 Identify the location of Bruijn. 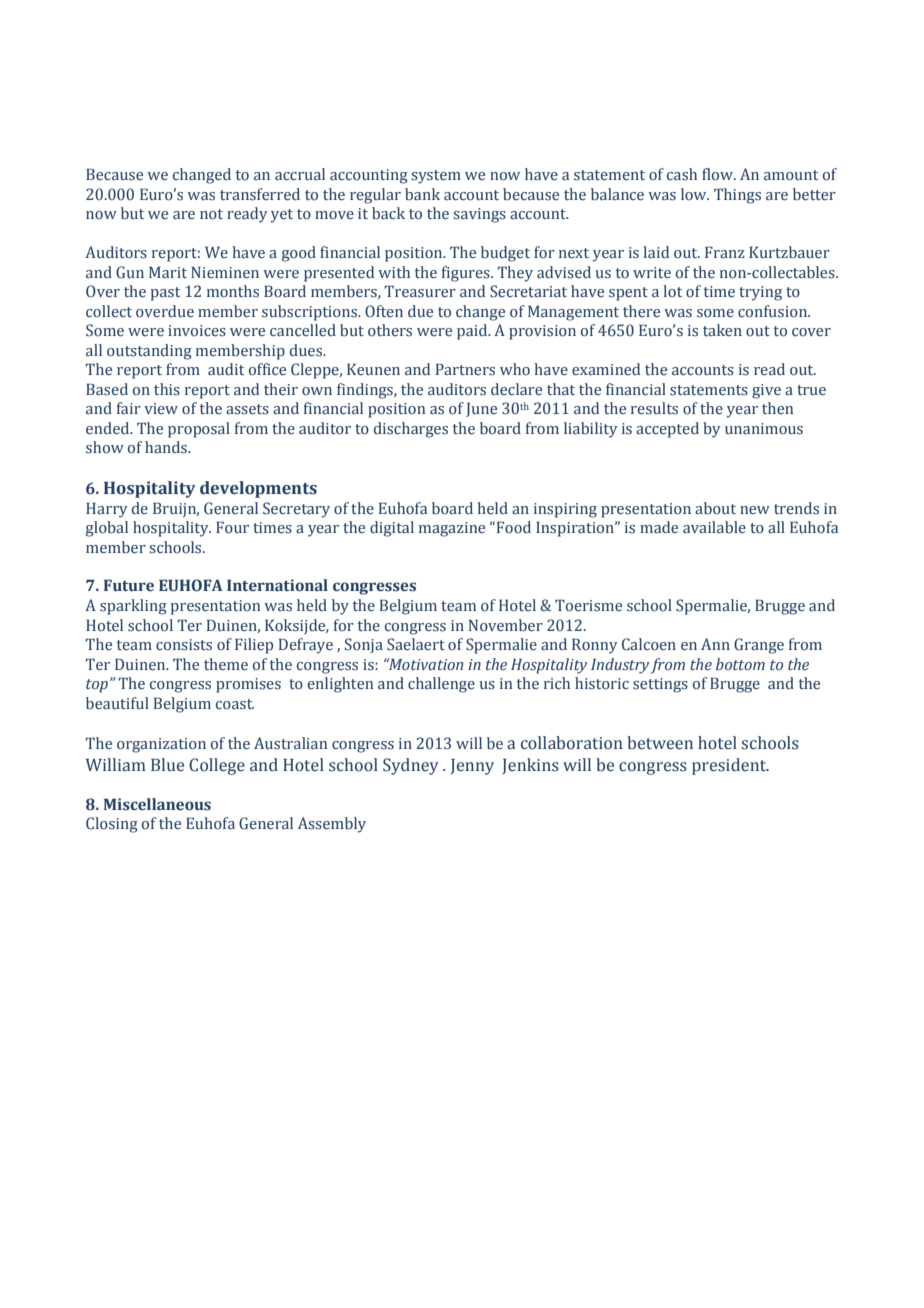
(176, 510).
